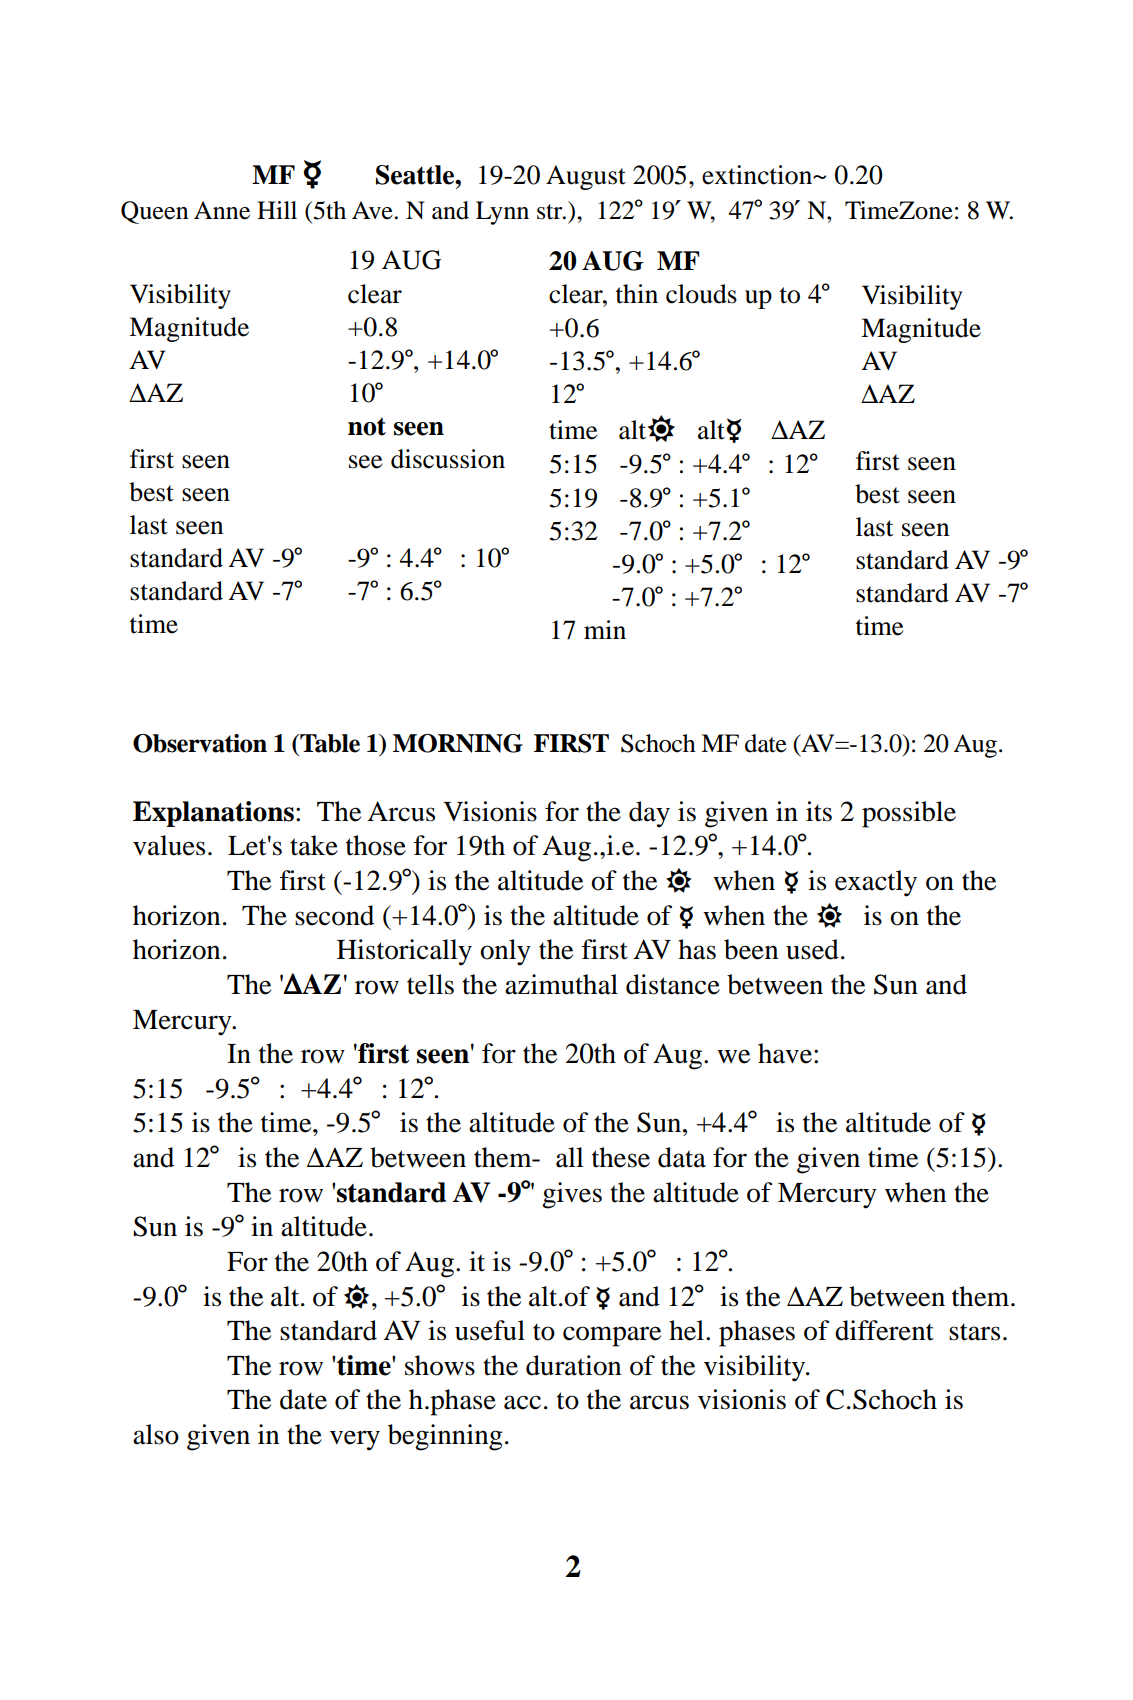 The height and width of the screenshot is (1700, 1133). I want to click on str, so click(551, 212).
